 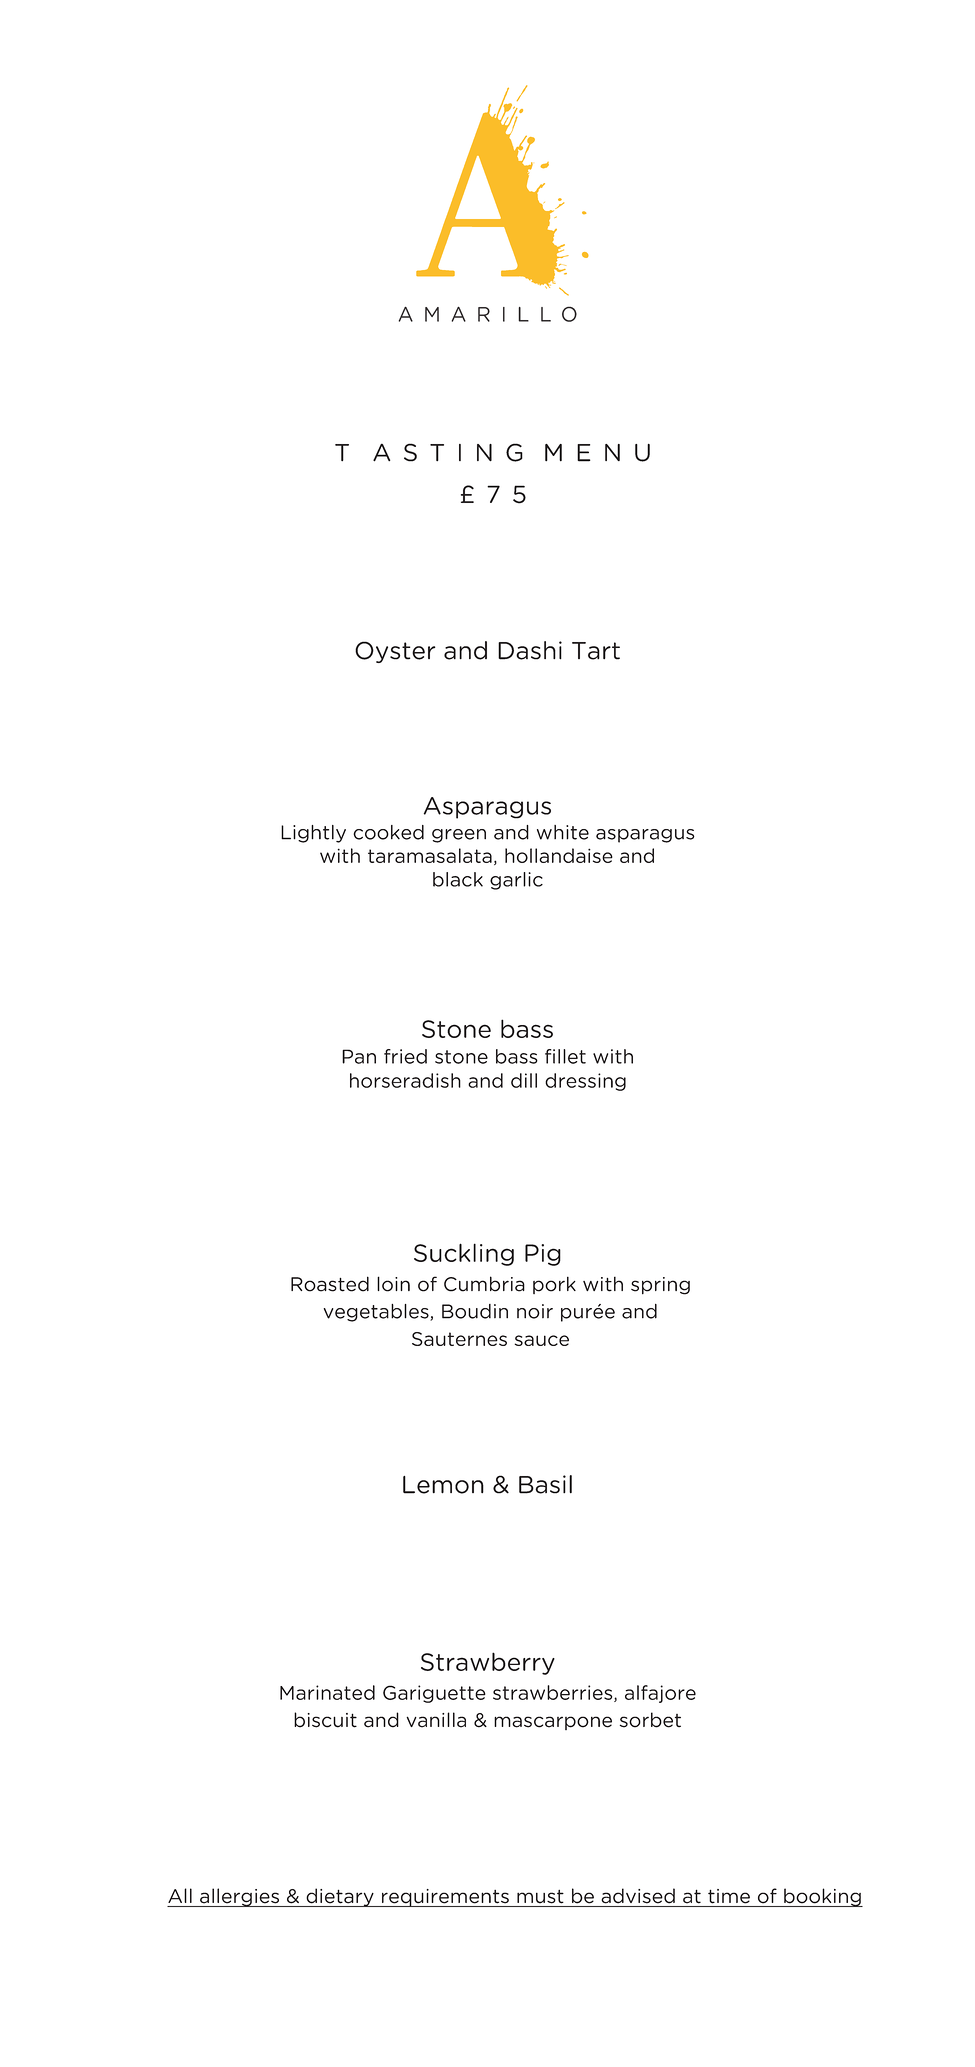 I want to click on vegetables, so click(x=377, y=1313).
